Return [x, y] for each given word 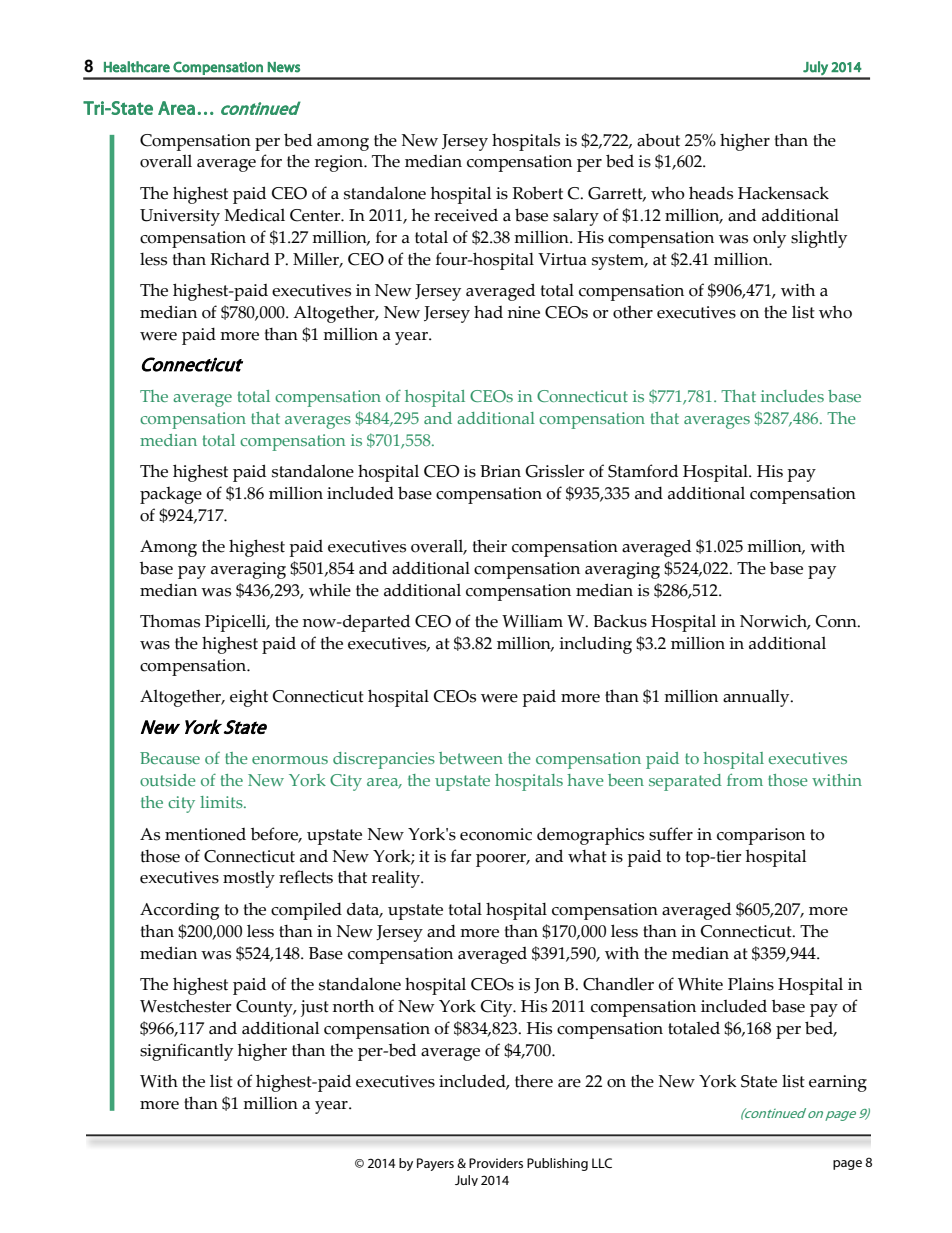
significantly [186, 1052]
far [461, 856]
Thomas [170, 621]
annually [757, 698]
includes [792, 396]
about [658, 140]
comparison [761, 836]
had [488, 312]
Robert [537, 193]
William [532, 621]
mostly [249, 879]
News [284, 67]
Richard [240, 259]
